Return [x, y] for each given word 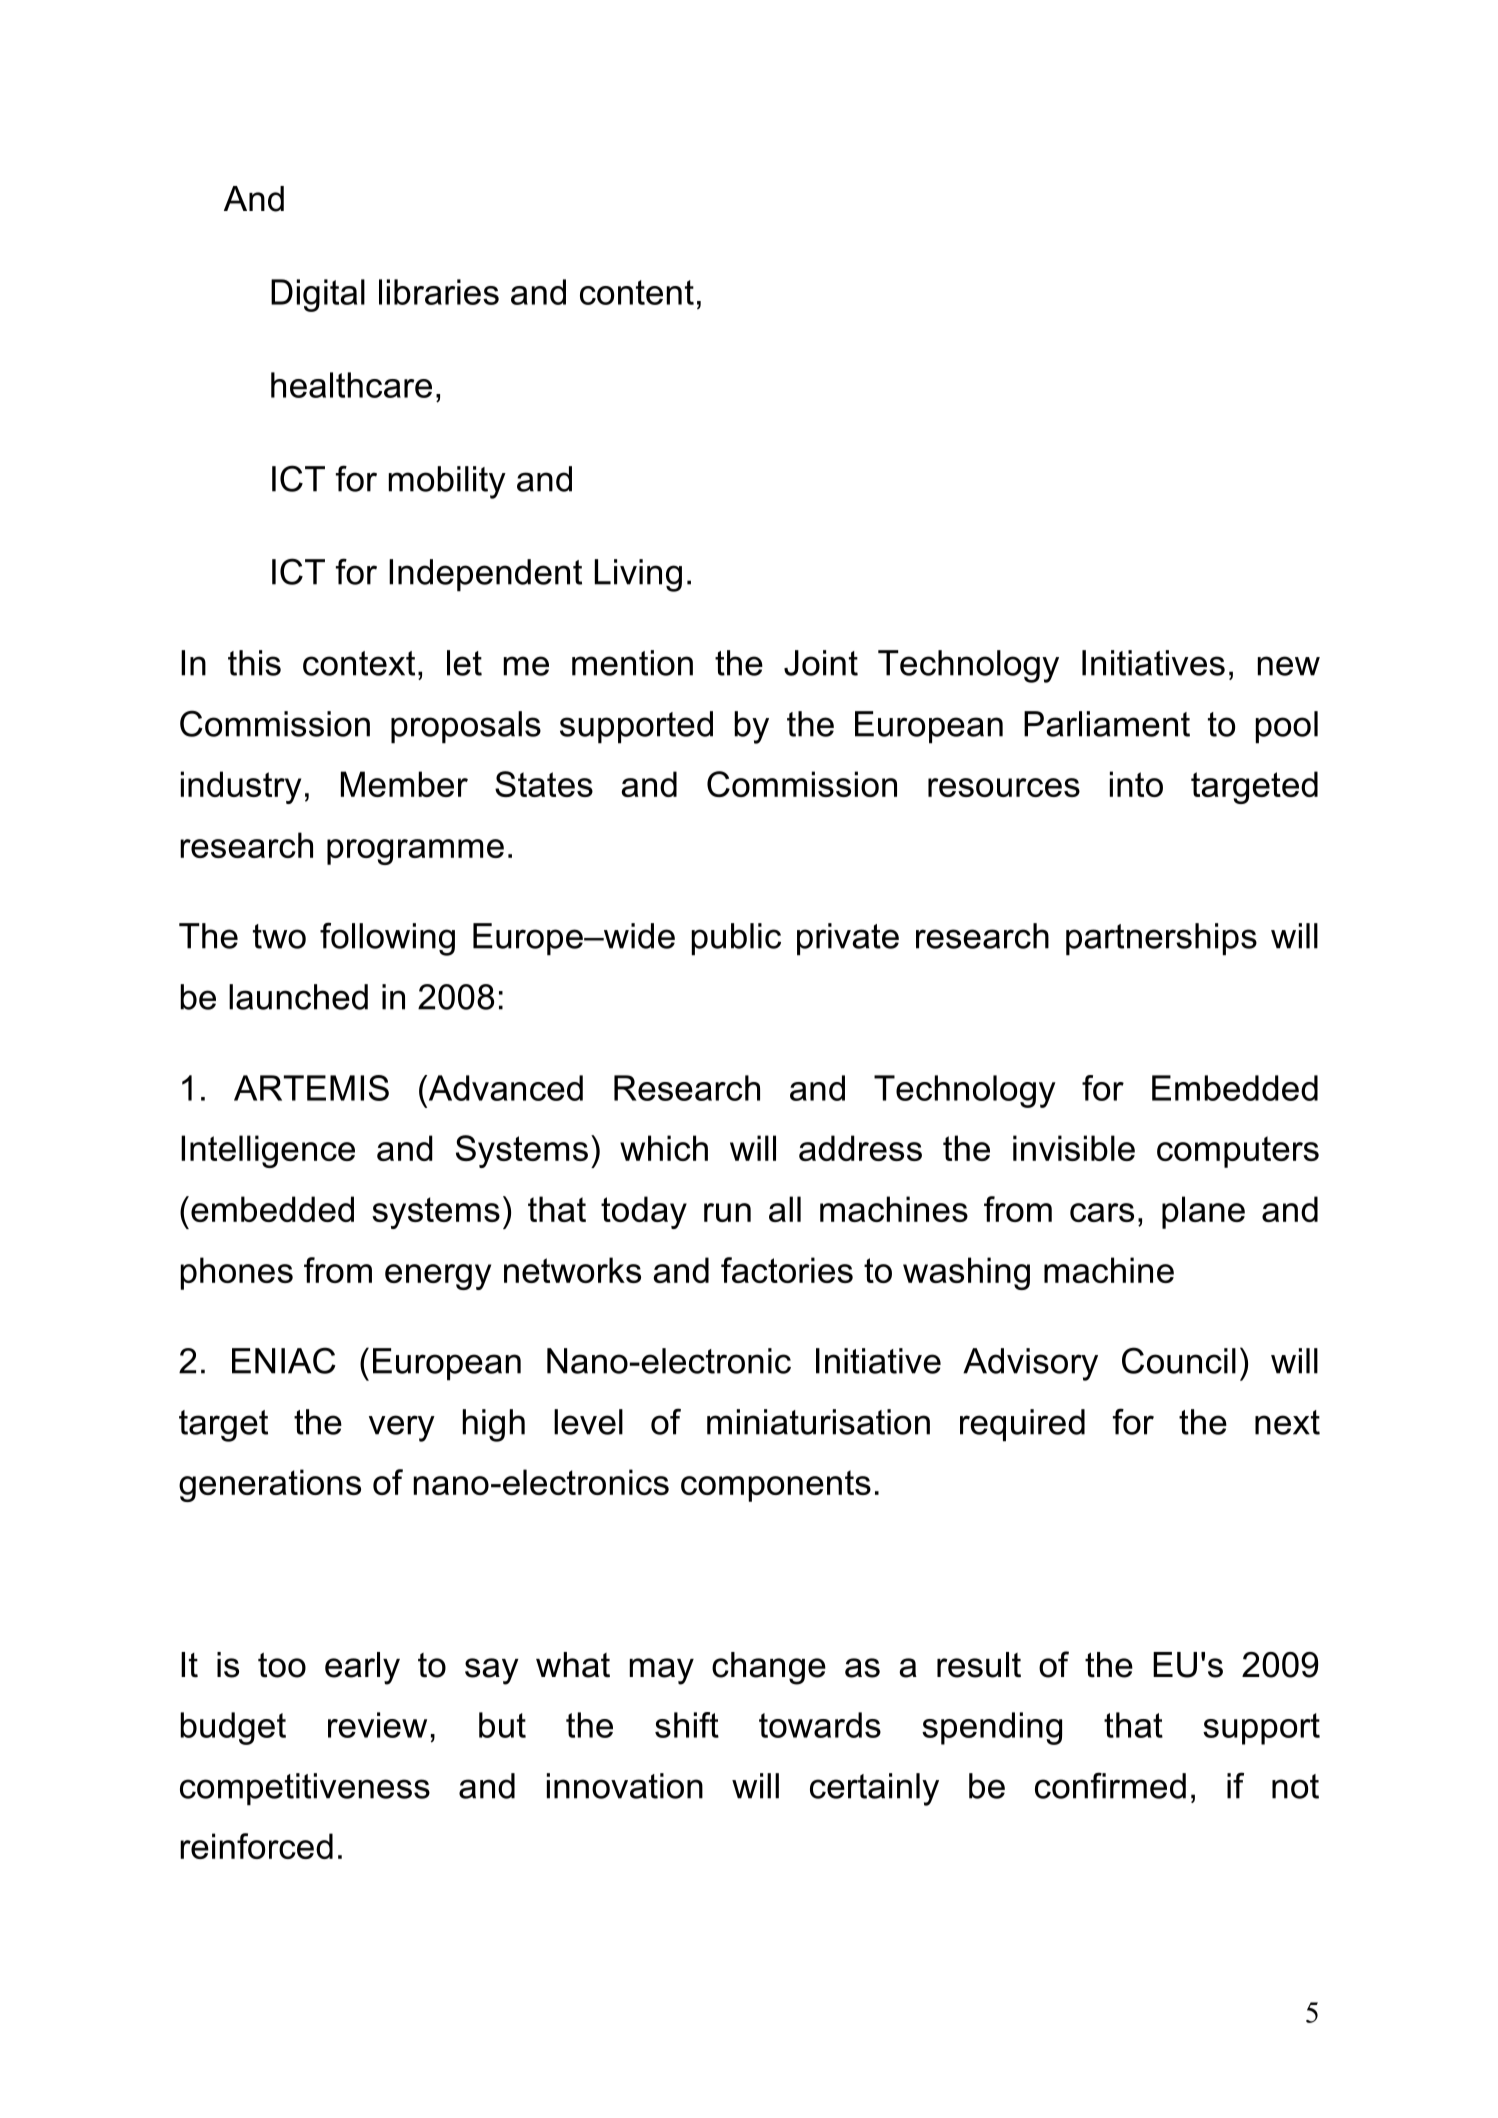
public [736, 939]
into [1136, 784]
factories [787, 1270]
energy [438, 1277]
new [1289, 666]
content [637, 292]
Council [1179, 1360]
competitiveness [305, 1789]
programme [415, 852]
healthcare [351, 385]
